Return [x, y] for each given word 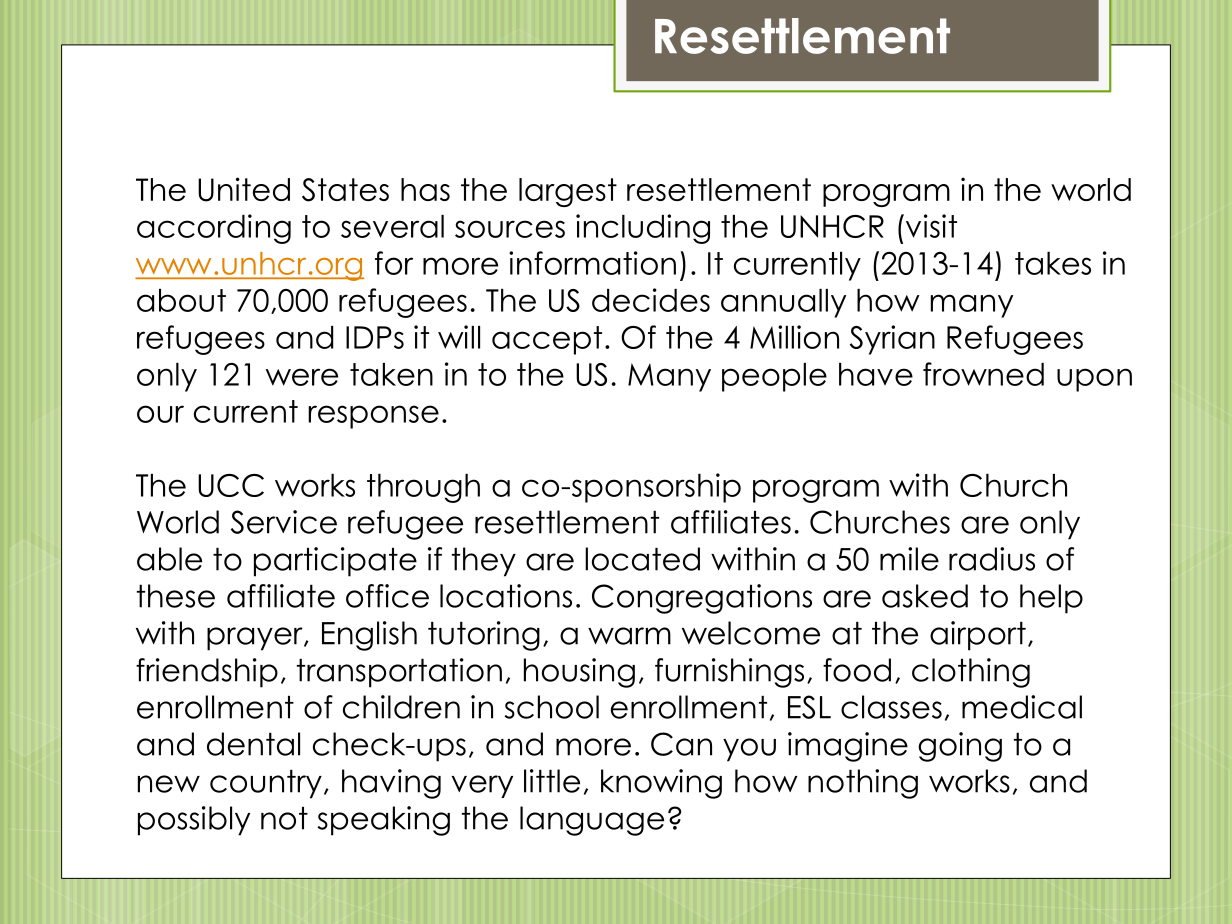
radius [992, 559]
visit [930, 226]
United [244, 189]
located [642, 559]
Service [284, 522]
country [266, 784]
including [643, 229]
